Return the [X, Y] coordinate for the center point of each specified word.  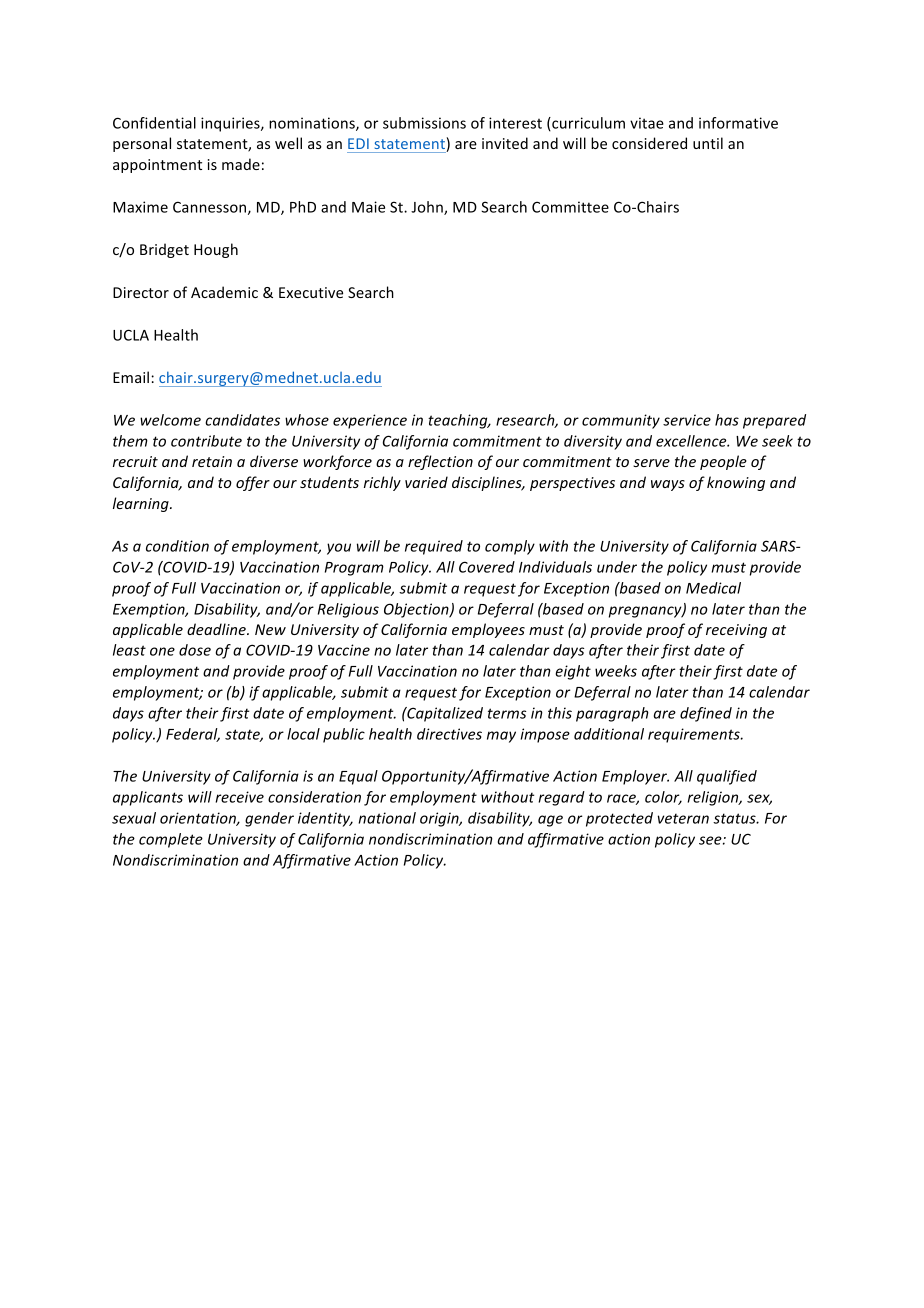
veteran [683, 818]
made [241, 164]
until [708, 143]
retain [212, 461]
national [387, 818]
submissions [424, 123]
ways [668, 485]
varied [426, 482]
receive [240, 797]
